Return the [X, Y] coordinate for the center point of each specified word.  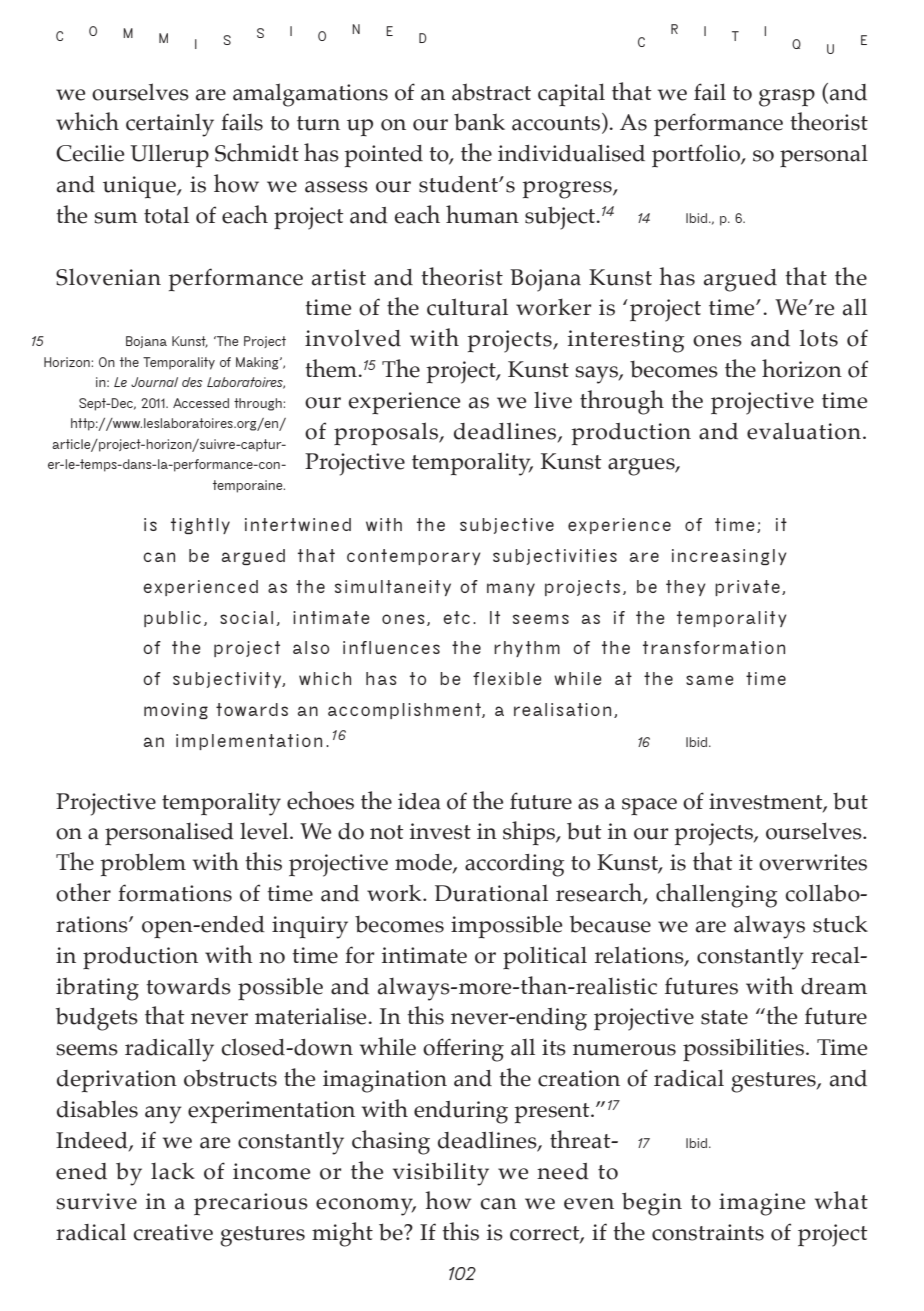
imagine [762, 1204]
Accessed [201, 403]
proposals [387, 434]
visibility [441, 1174]
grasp [787, 98]
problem [143, 865]
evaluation [804, 431]
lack [173, 1171]
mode [424, 863]
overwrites [813, 862]
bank [479, 122]
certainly [170, 125]
